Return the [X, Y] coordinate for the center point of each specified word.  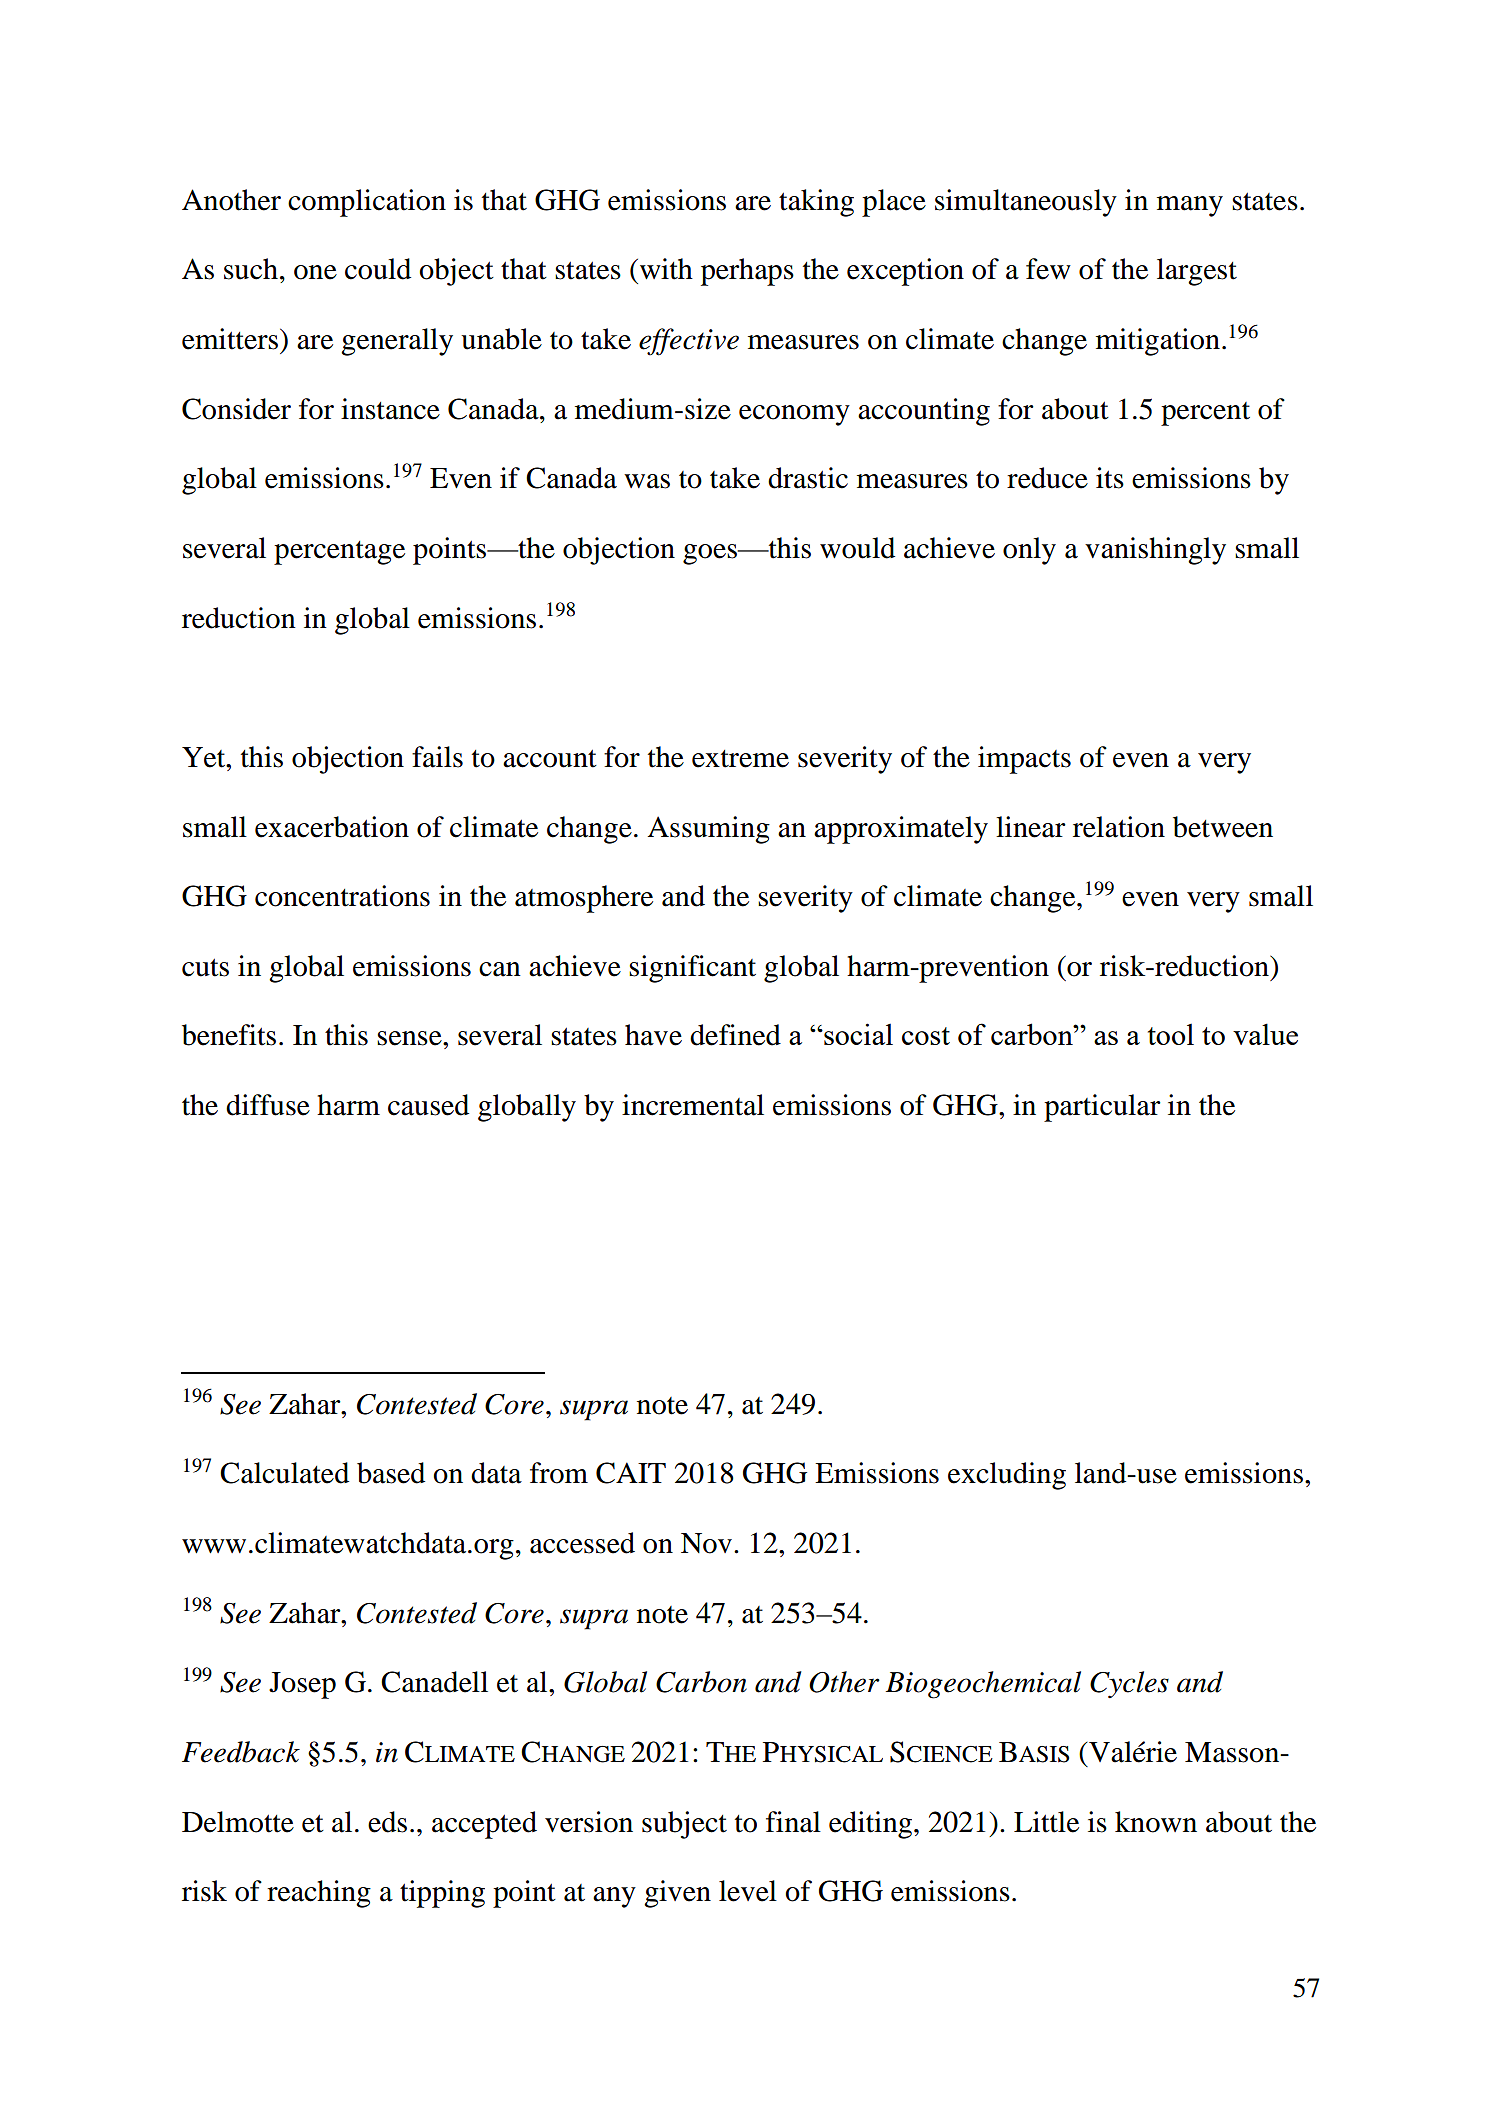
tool [1171, 1034]
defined [735, 1035]
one [315, 272]
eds [387, 1822]
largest [1197, 272]
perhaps [747, 272]
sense [410, 1038]
